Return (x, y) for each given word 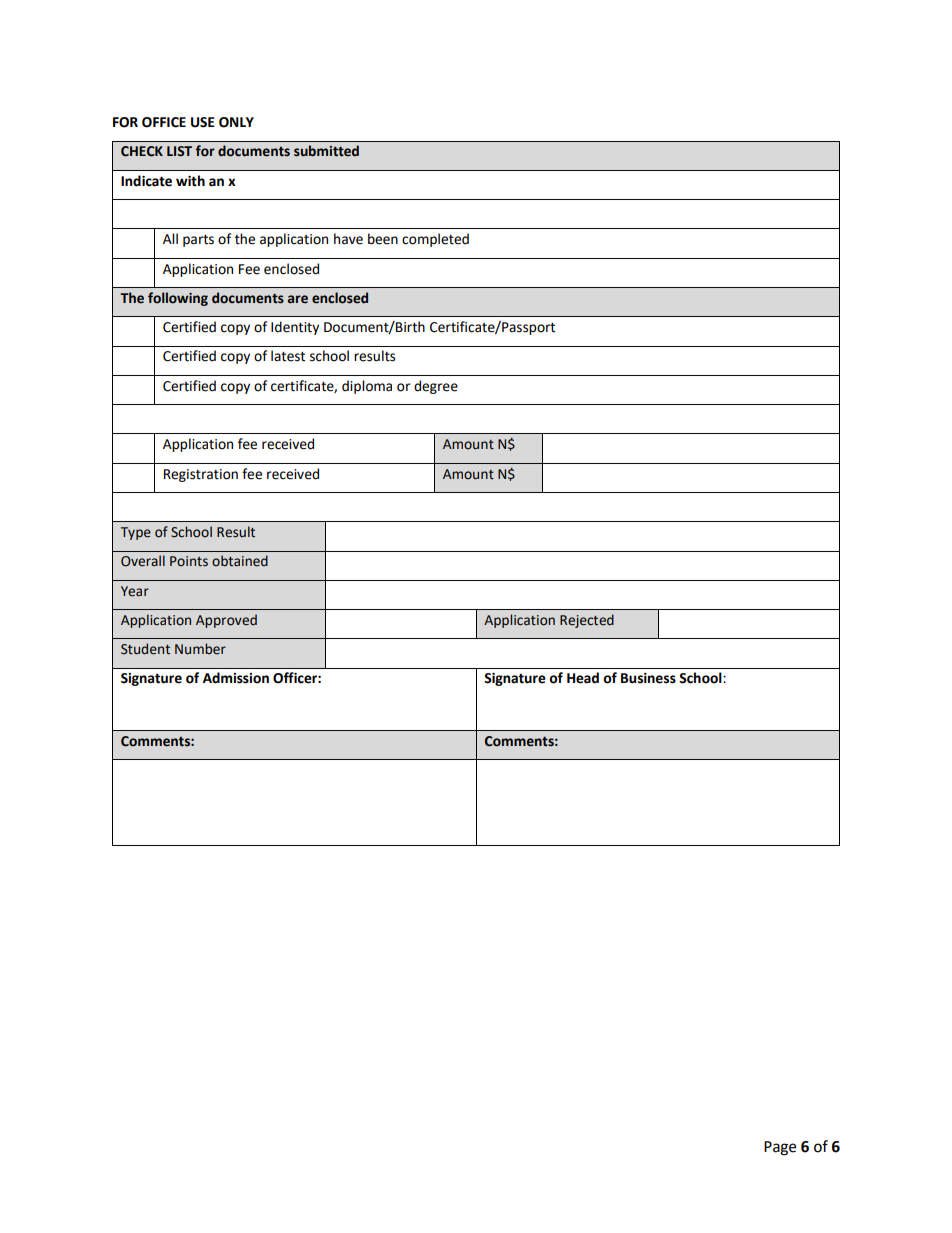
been (383, 239)
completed (435, 240)
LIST (179, 151)
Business (648, 678)
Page (780, 1148)
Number (200, 649)
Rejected (587, 621)
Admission (236, 678)
